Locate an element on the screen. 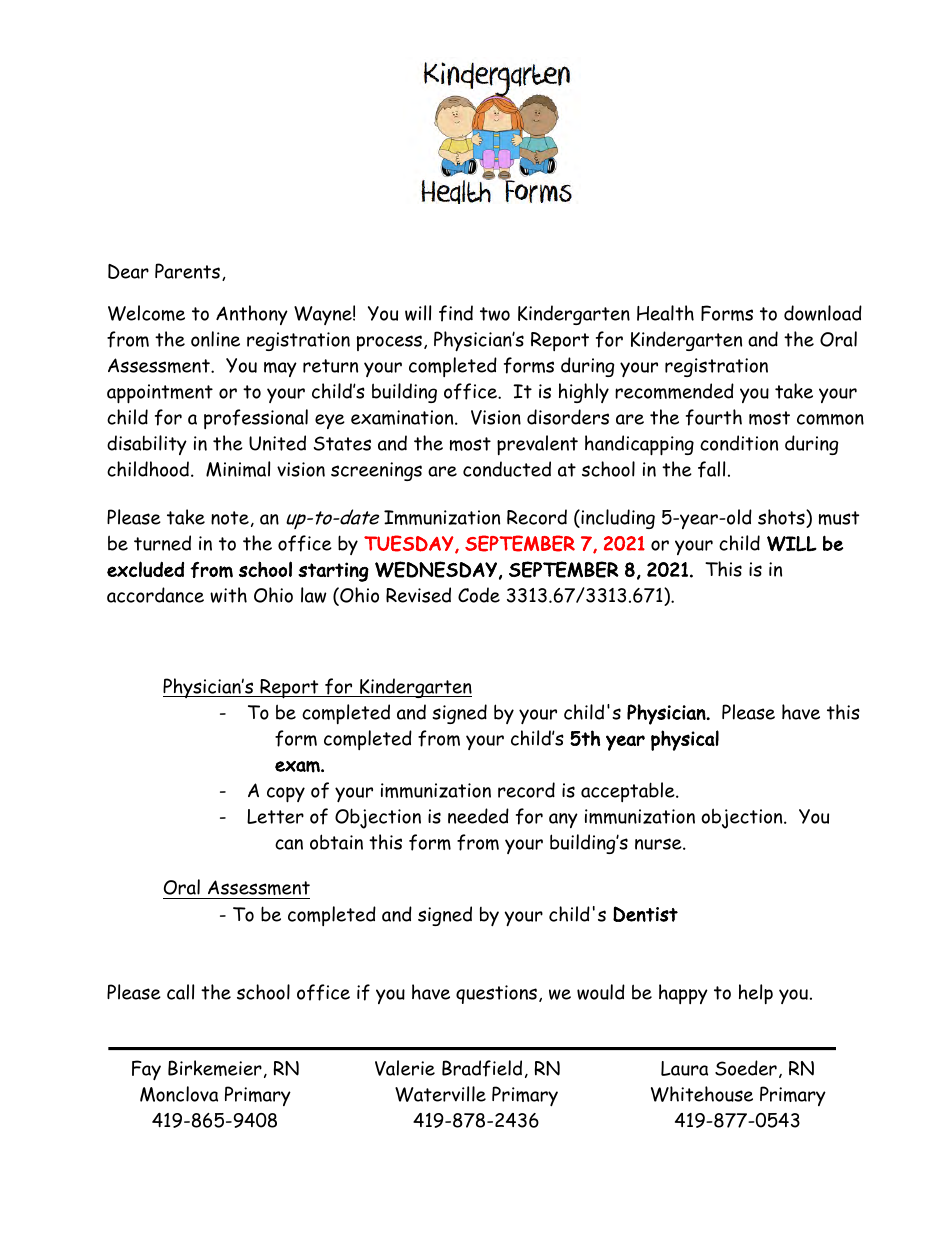  nurse is located at coordinates (659, 844).
